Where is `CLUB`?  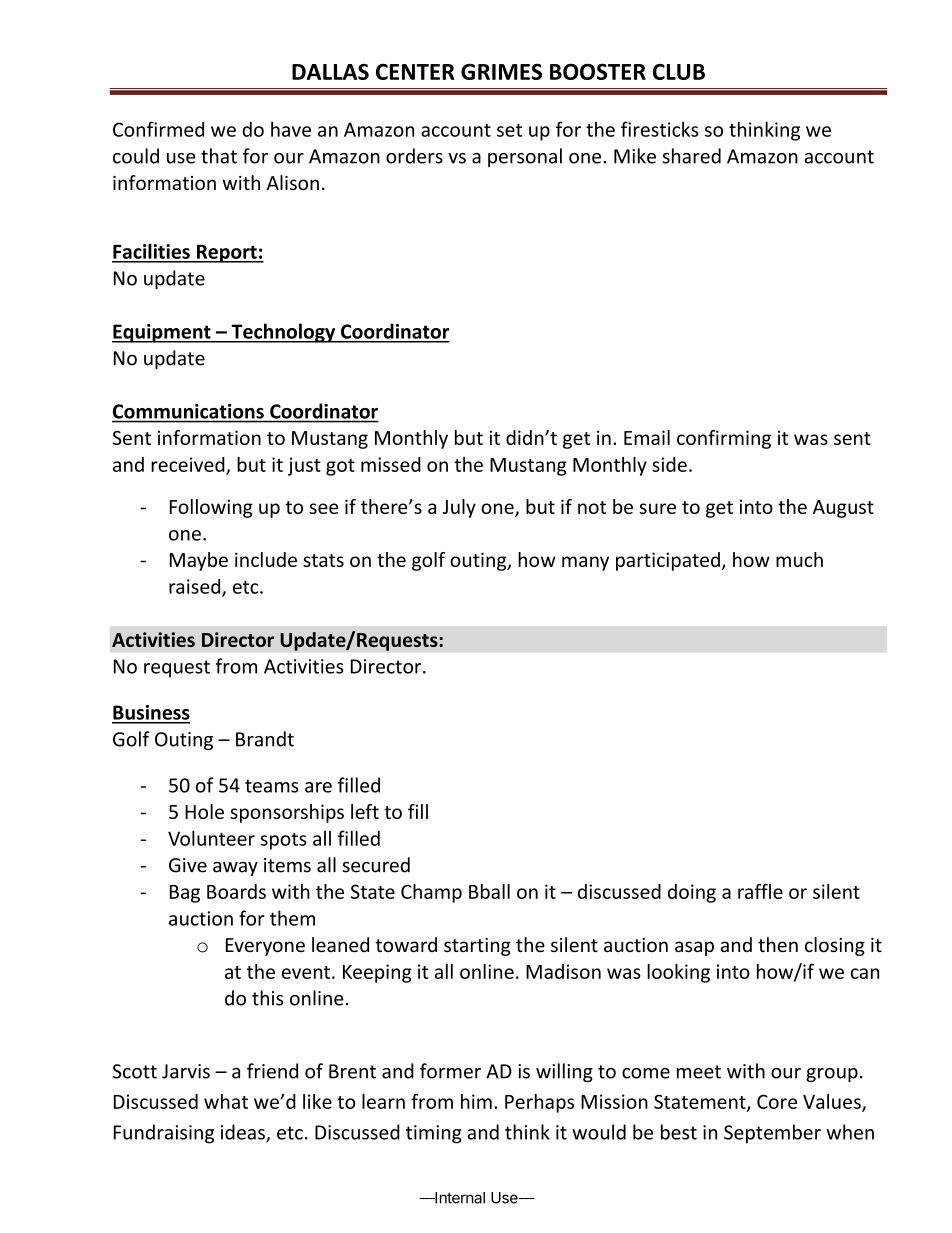
CLUB is located at coordinates (679, 72).
